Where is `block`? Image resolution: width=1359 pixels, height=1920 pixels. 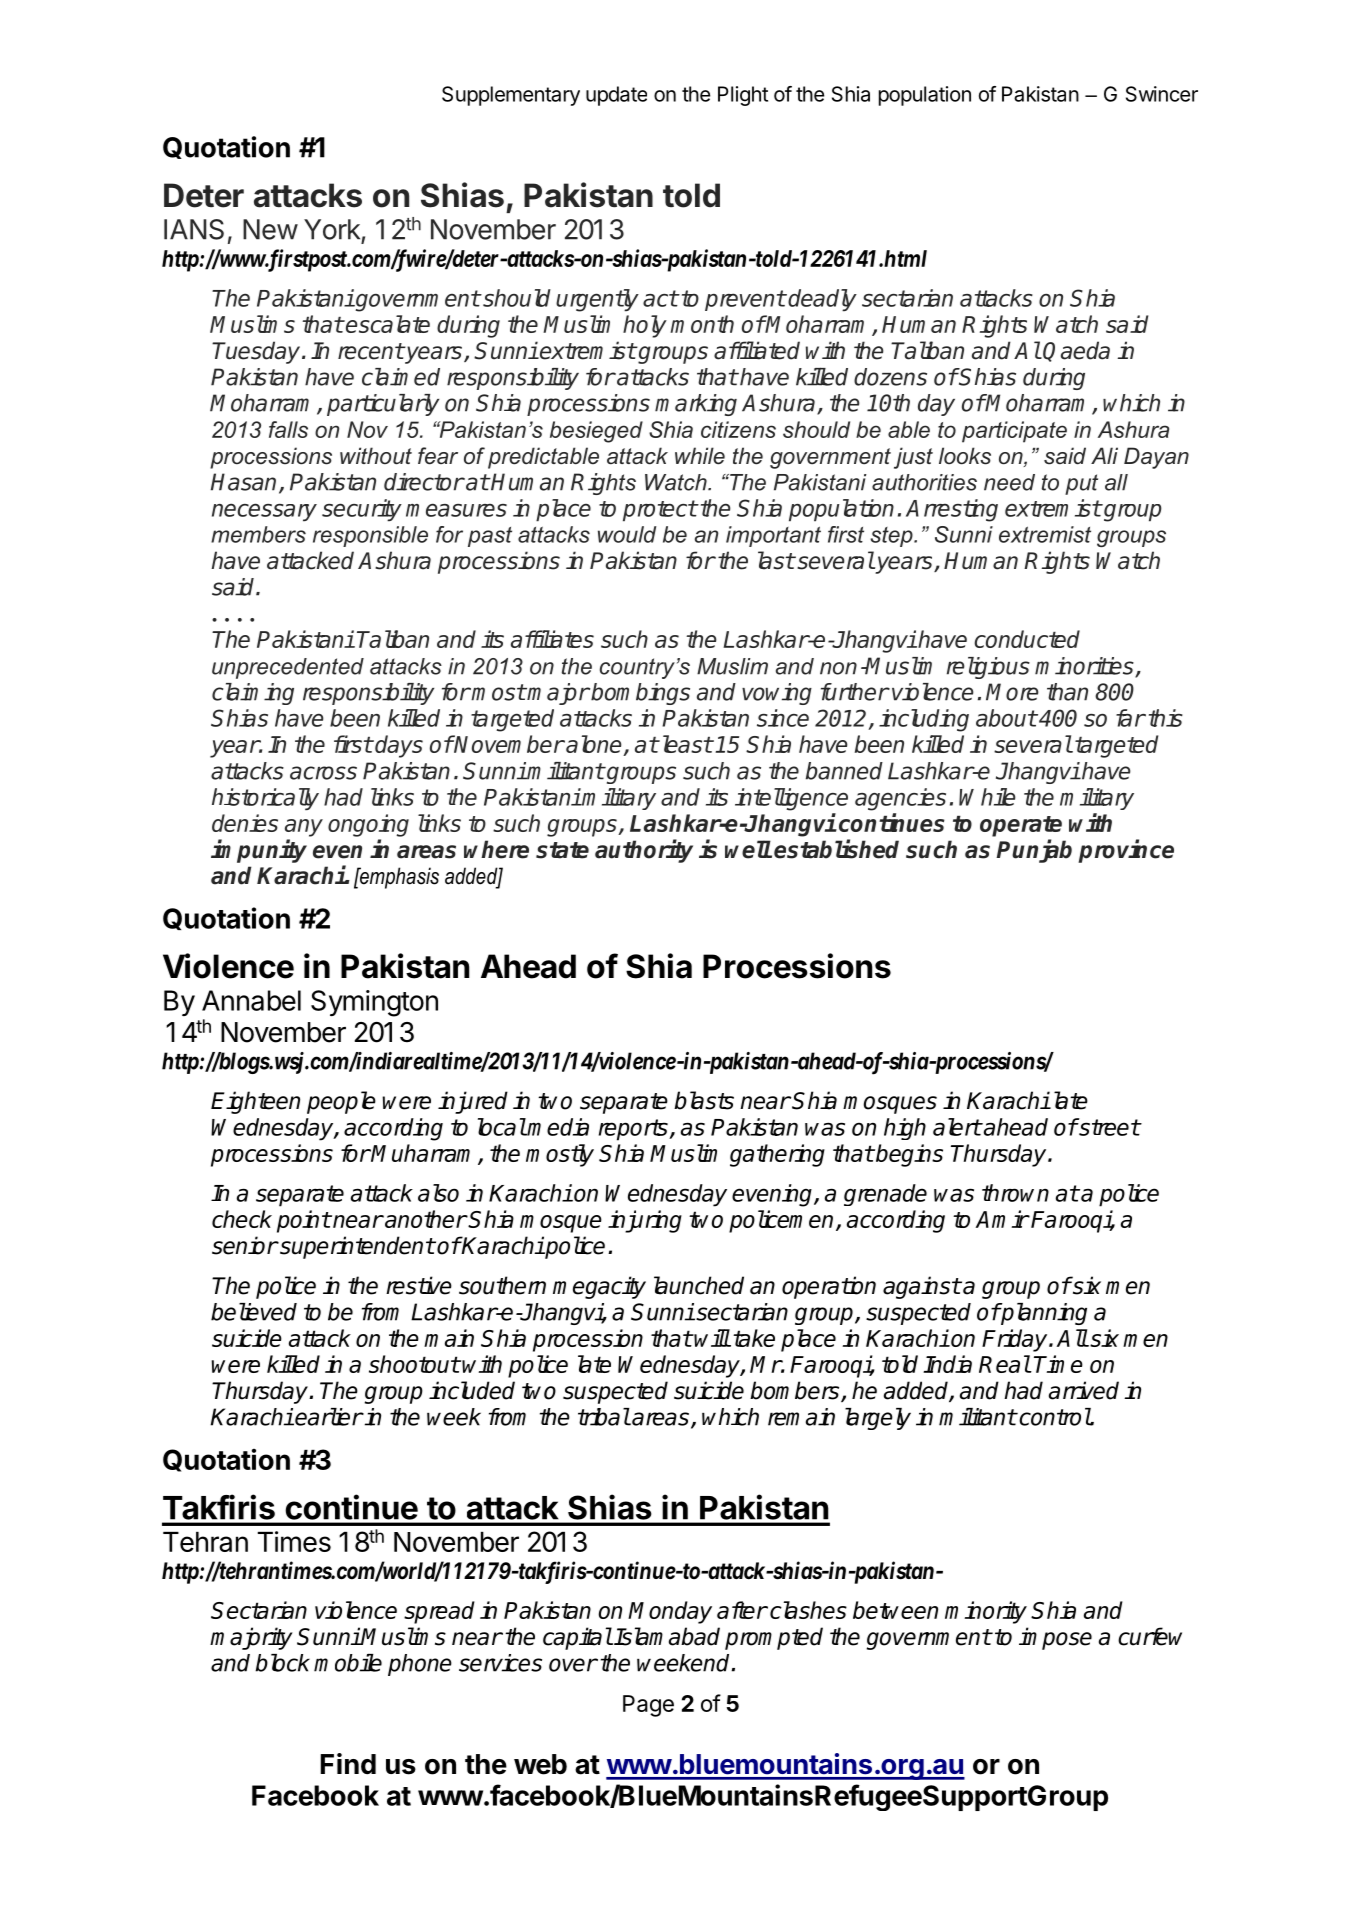 block is located at coordinates (282, 1663).
